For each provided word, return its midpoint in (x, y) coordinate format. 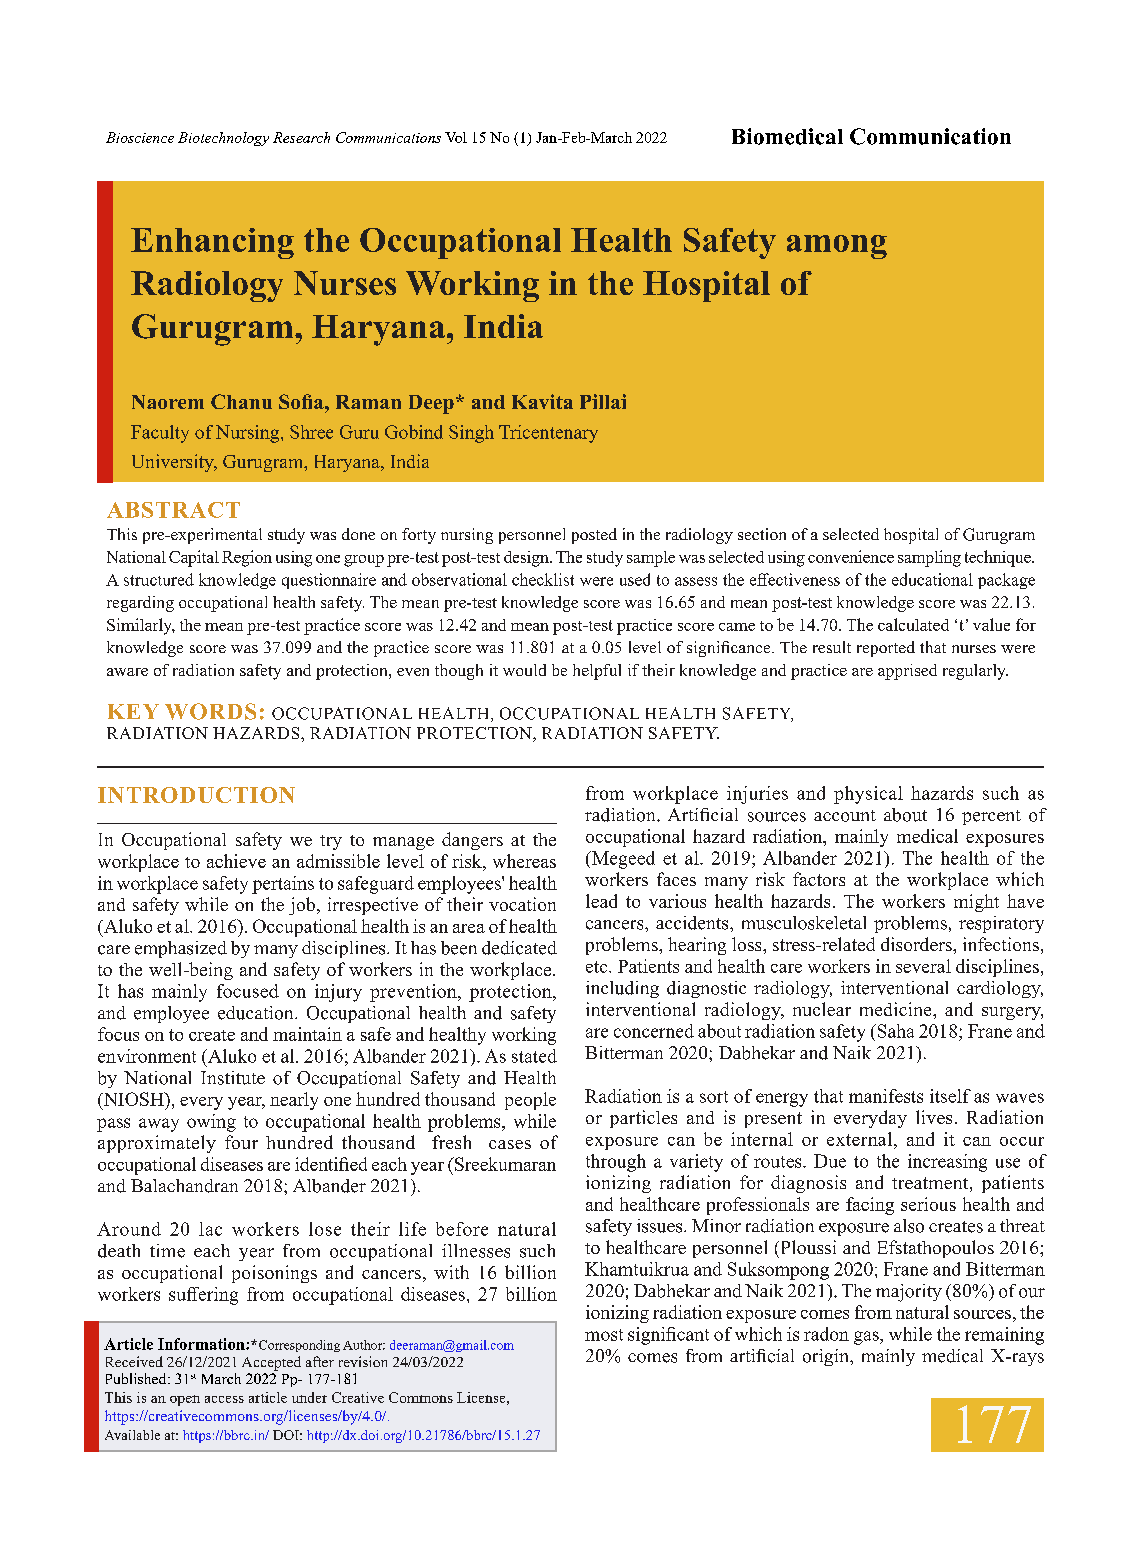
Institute (233, 1078)
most (604, 1335)
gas (867, 1338)
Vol (456, 137)
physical (868, 795)
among (837, 247)
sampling (929, 558)
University (174, 463)
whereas (524, 861)
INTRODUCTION (196, 795)
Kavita (542, 401)
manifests (886, 1096)
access (224, 1399)
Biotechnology (223, 139)
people (530, 1101)
